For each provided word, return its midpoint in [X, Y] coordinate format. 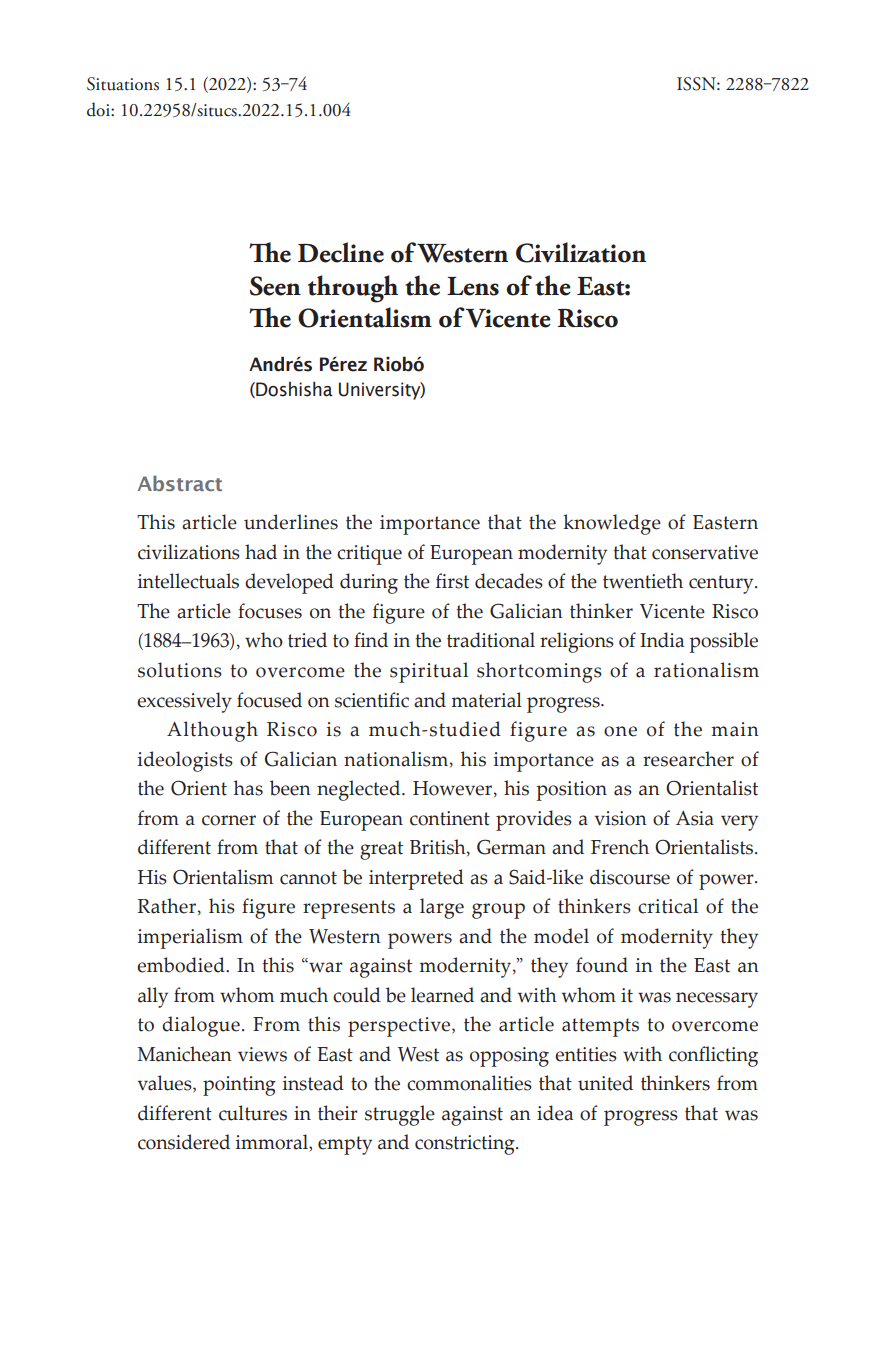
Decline [341, 252]
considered [184, 1142]
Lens [473, 286]
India [662, 640]
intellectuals [188, 581]
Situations [123, 84]
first [452, 581]
